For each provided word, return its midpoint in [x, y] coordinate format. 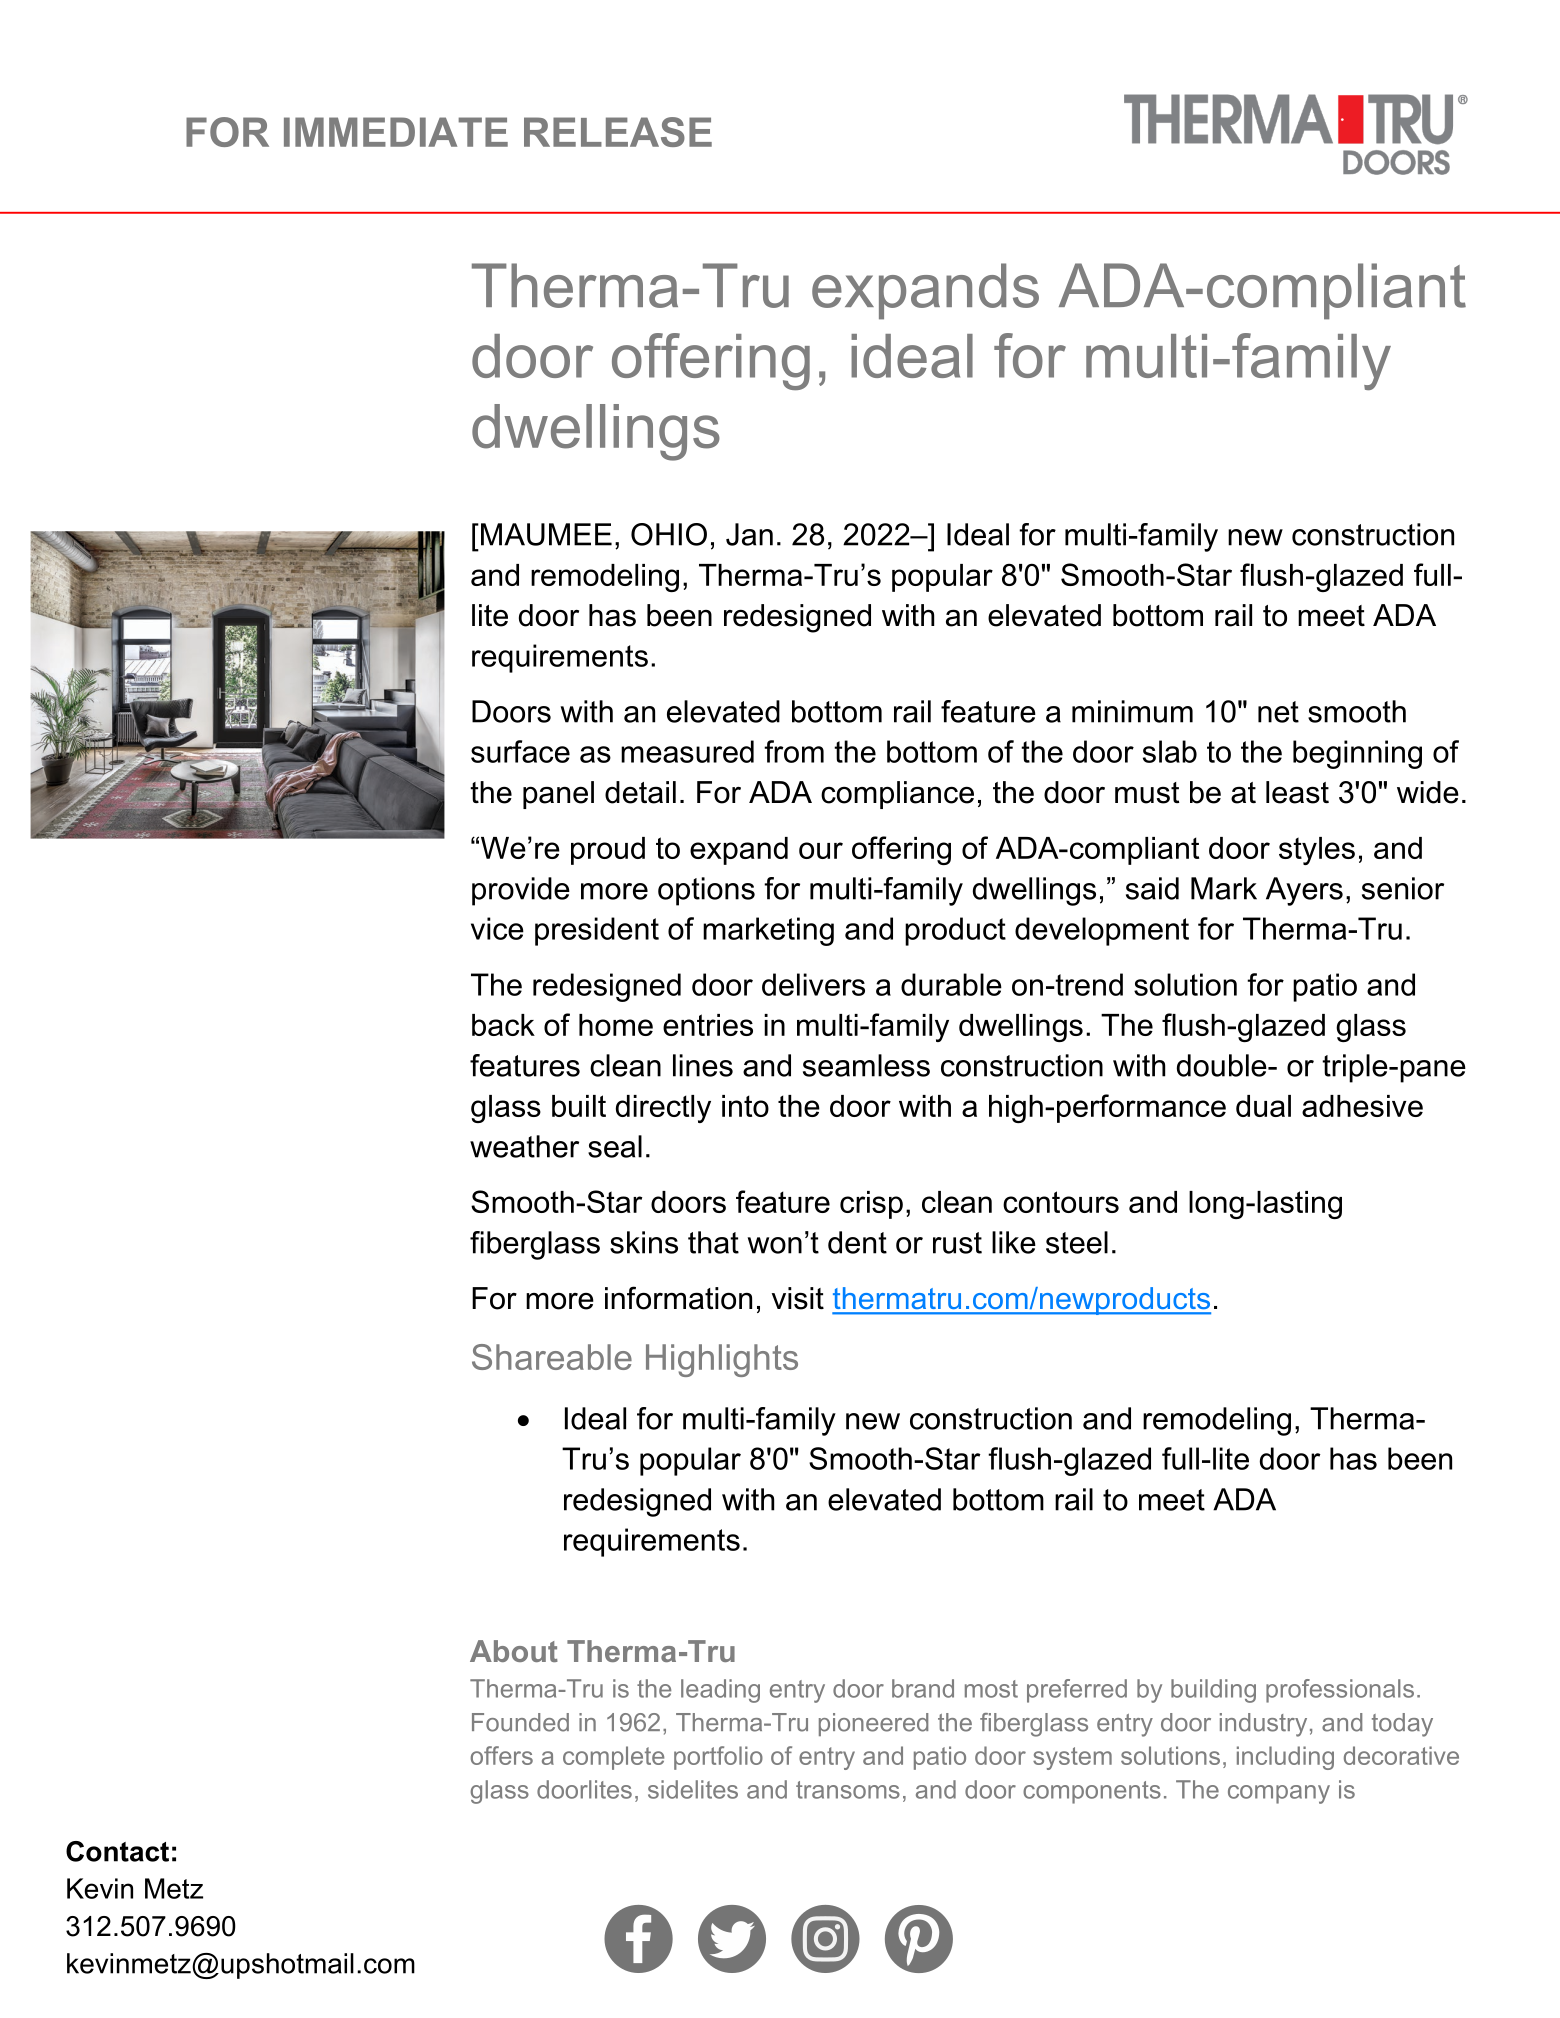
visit [798, 1298]
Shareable [552, 1357]
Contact [117, 1851]
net [1278, 712]
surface [520, 751]
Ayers [1304, 891]
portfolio [718, 1758]
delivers [813, 984]
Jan [749, 534]
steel [1077, 1242]
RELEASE [618, 132]
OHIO [669, 534]
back [503, 1025]
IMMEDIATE [396, 132]
